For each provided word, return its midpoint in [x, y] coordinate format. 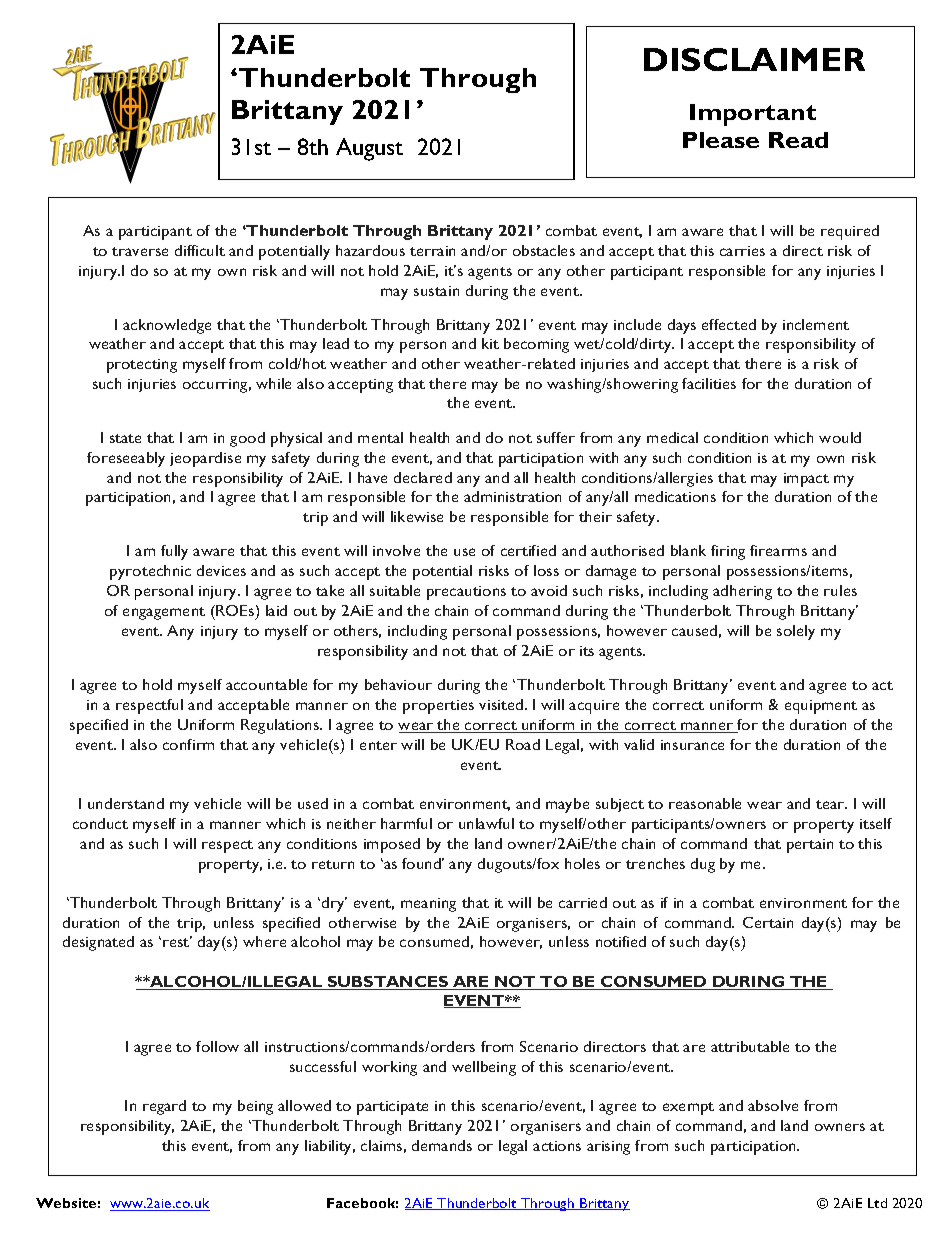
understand [126, 803]
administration [512, 496]
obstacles [544, 250]
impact [806, 480]
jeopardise [205, 459]
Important [753, 115]
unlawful [486, 823]
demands [442, 1145]
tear [831, 804]
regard [164, 1107]
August [369, 149]
